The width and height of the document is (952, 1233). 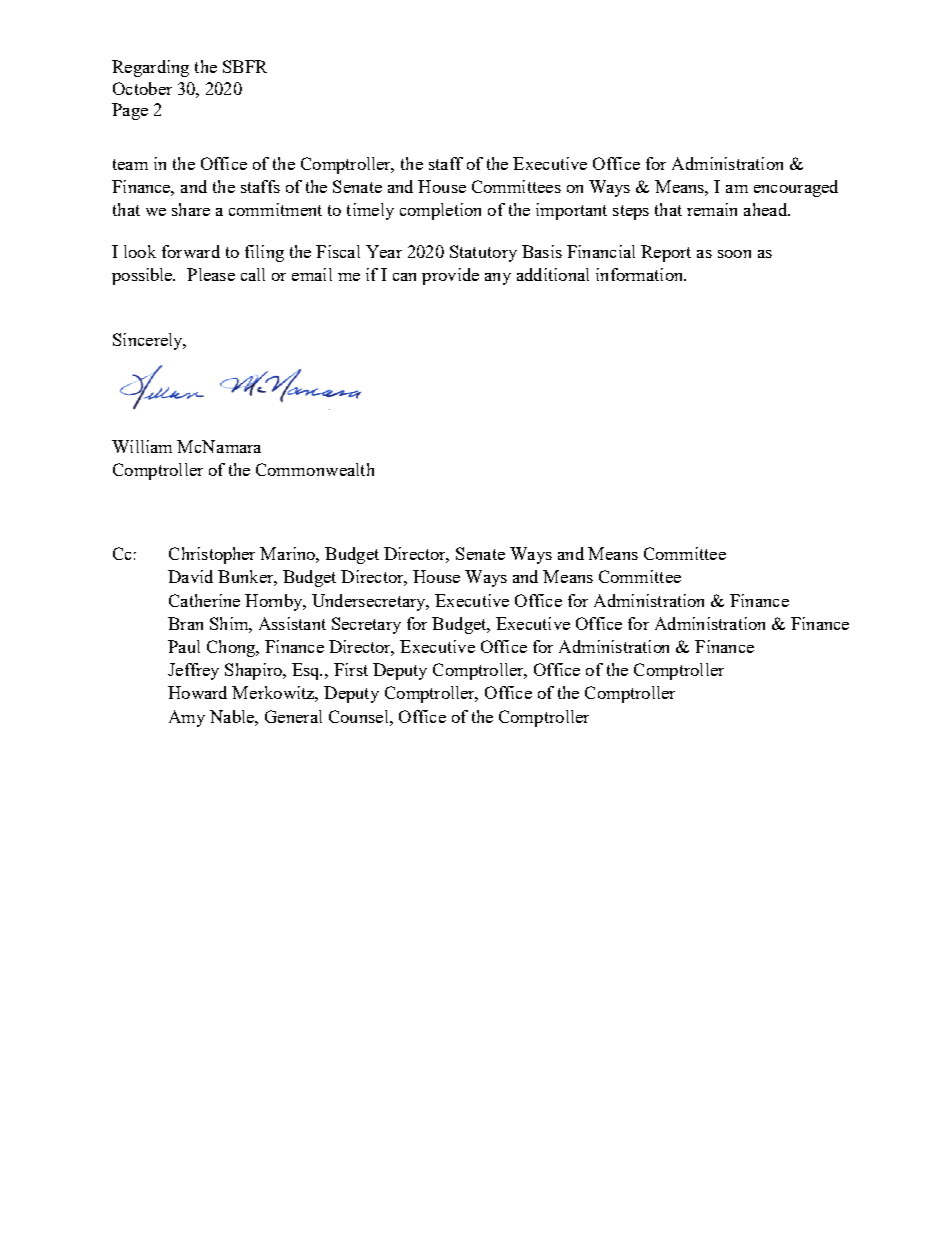 I want to click on information, so click(x=641, y=274).
